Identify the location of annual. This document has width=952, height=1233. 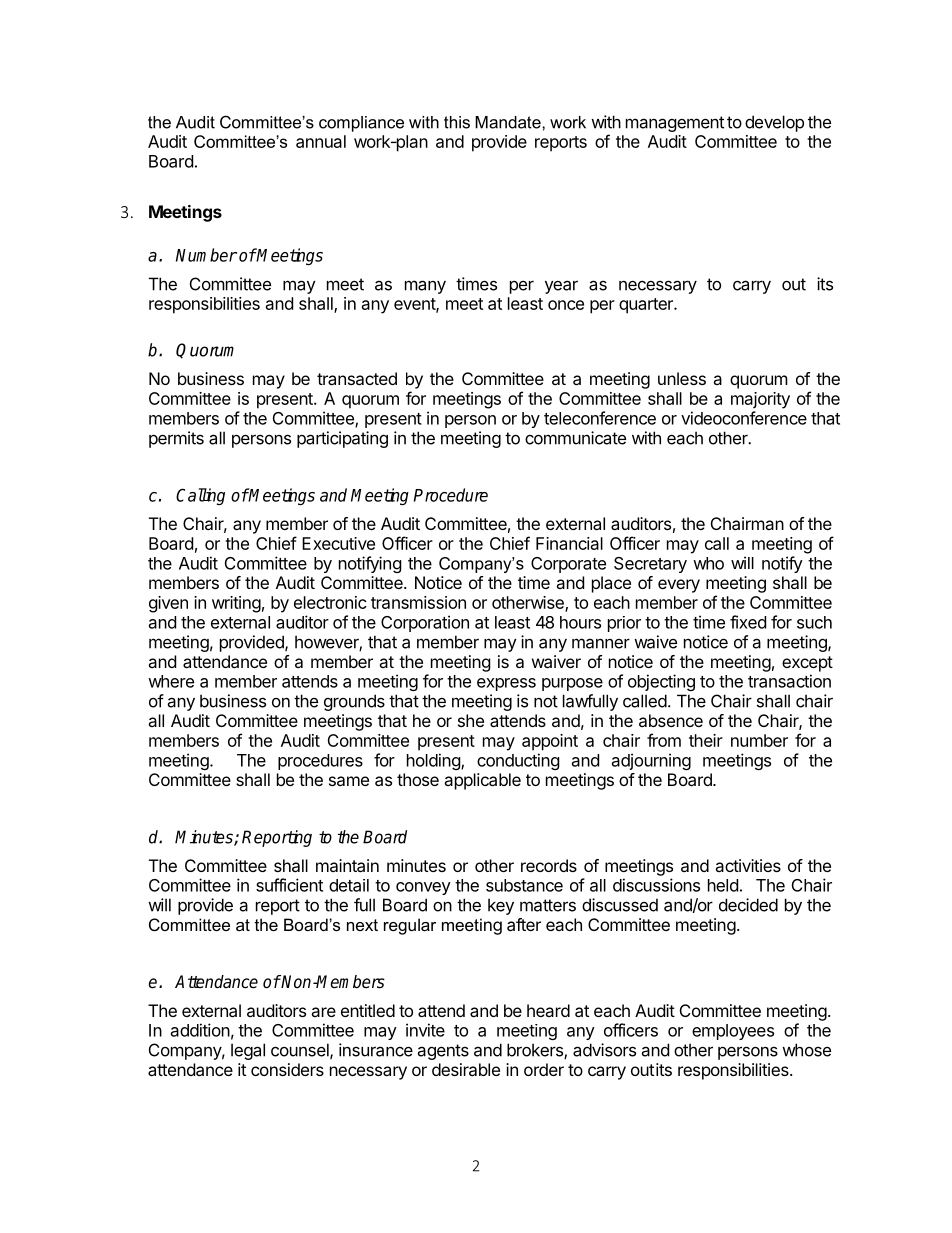
(321, 141).
